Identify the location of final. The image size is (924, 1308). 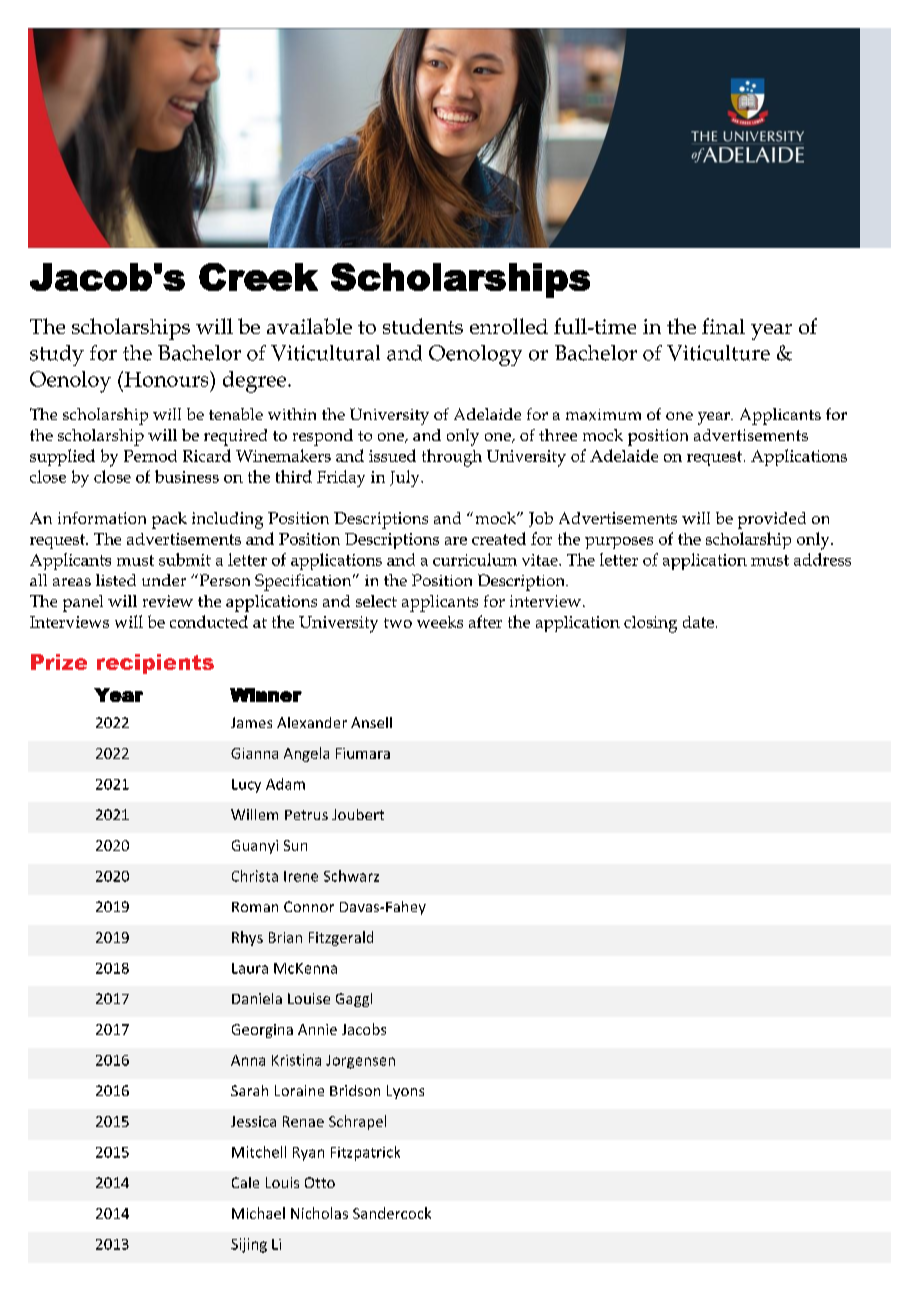
(723, 326).
